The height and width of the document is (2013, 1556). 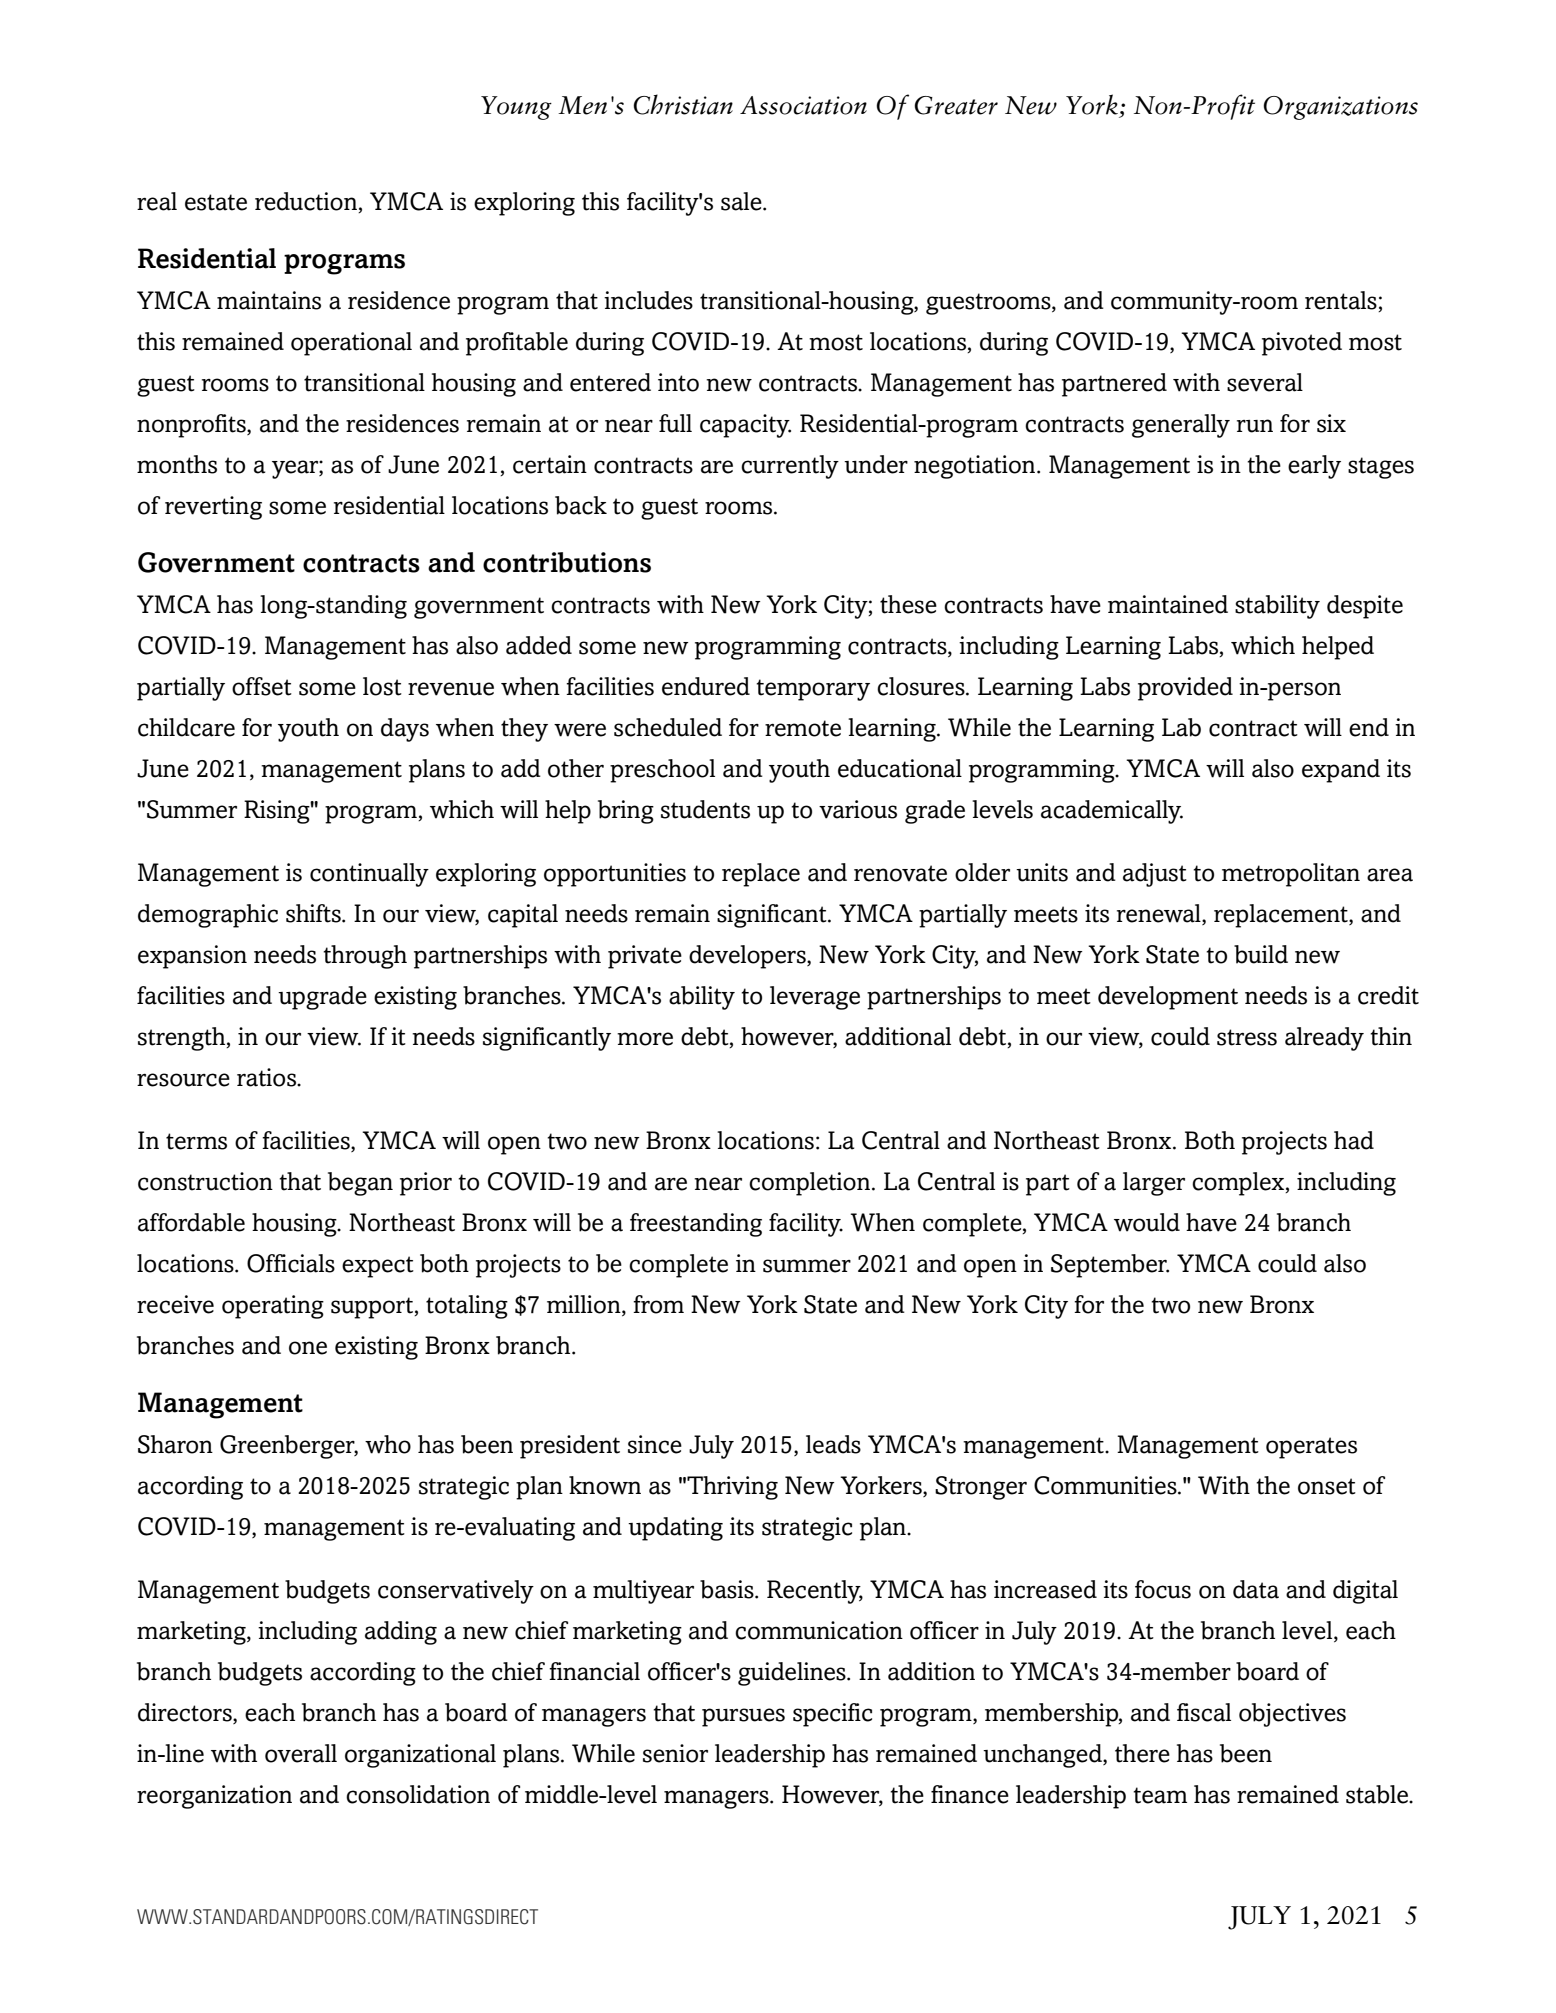 What do you see at coordinates (790, 467) in the document?
I see `currently` at bounding box center [790, 467].
